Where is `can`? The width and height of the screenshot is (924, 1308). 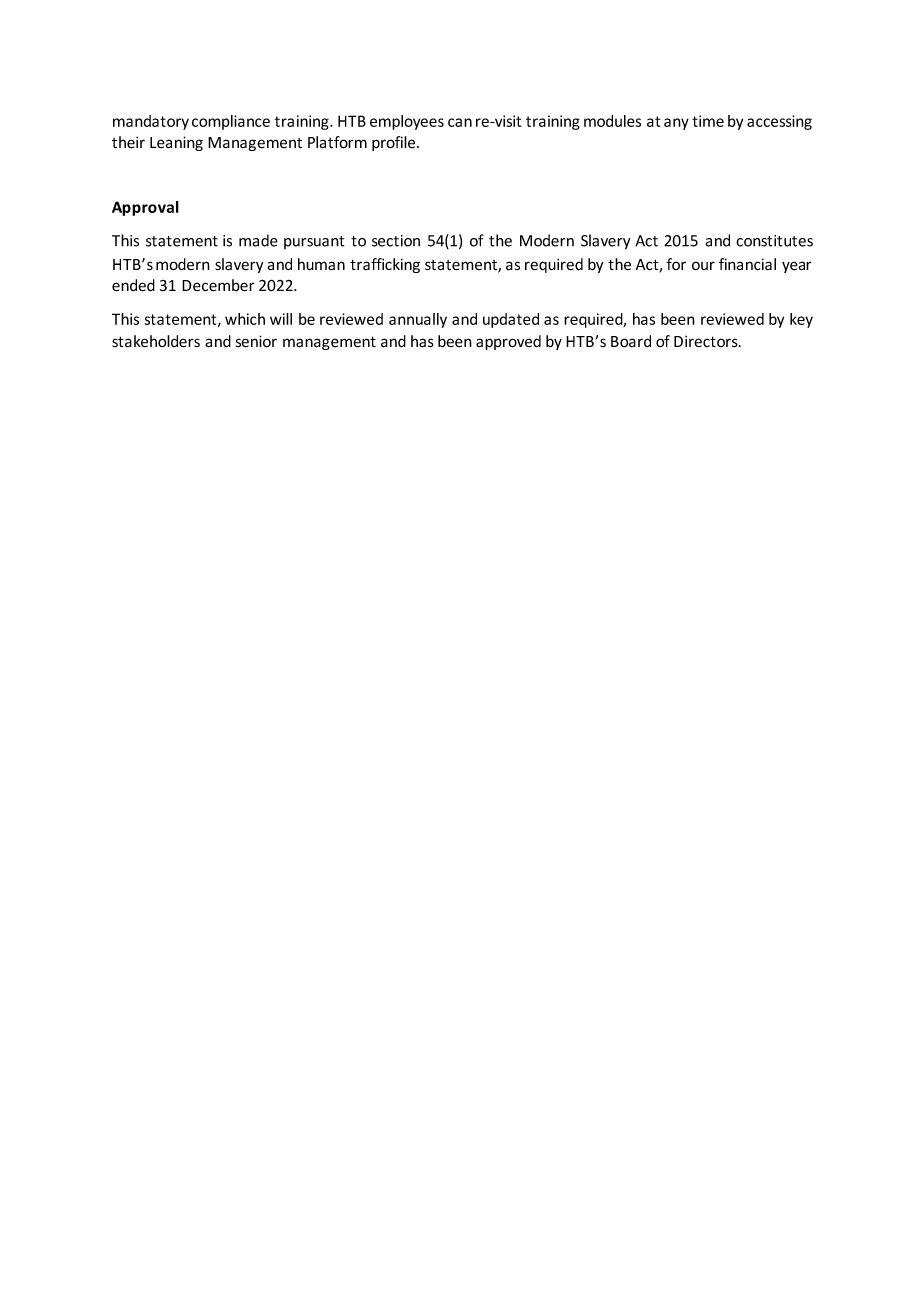
can is located at coordinates (460, 122).
